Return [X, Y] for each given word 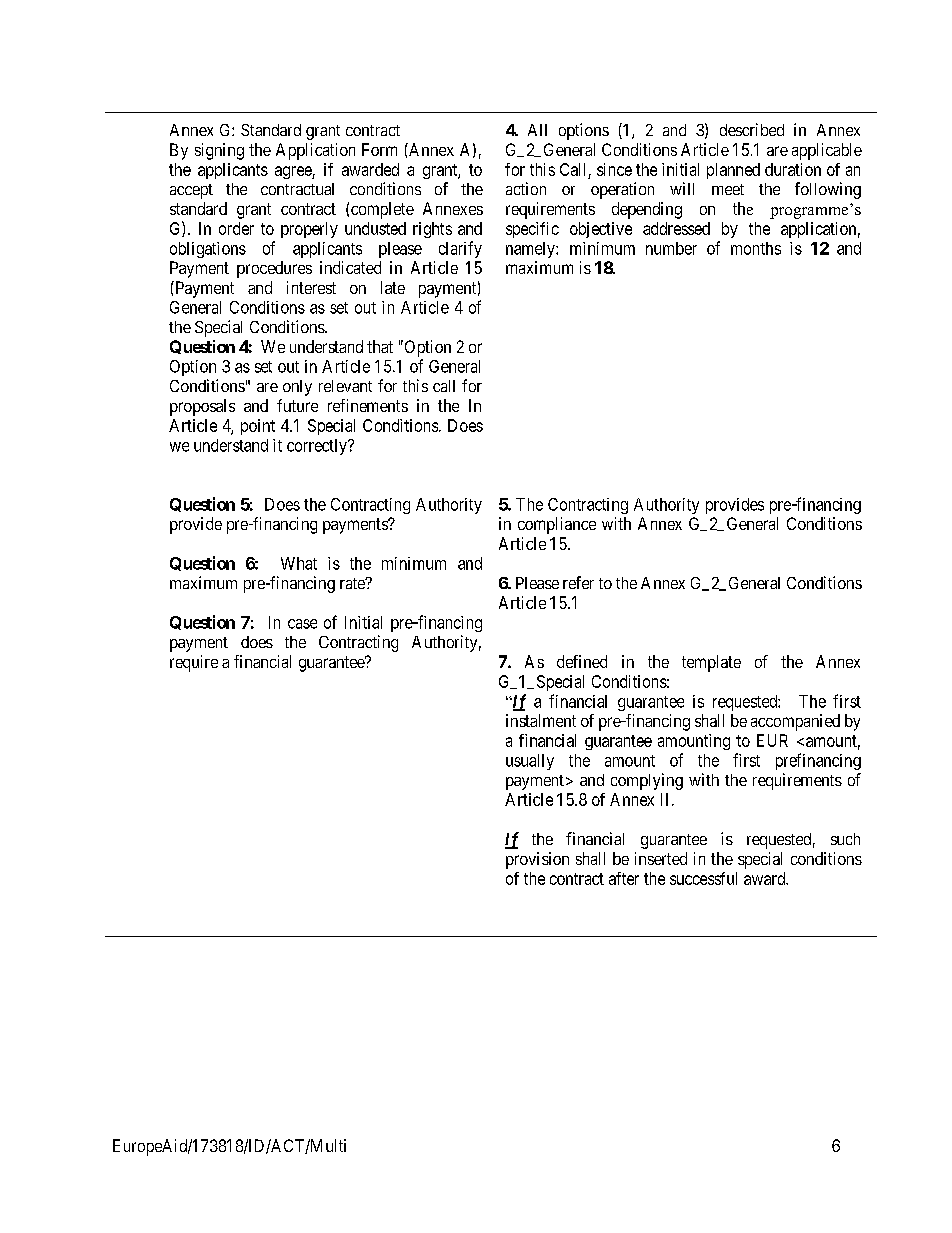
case [302, 624]
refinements [368, 405]
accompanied [795, 722]
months [756, 248]
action [526, 188]
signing [219, 151]
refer [578, 582]
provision [537, 860]
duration [793, 169]
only [297, 388]
